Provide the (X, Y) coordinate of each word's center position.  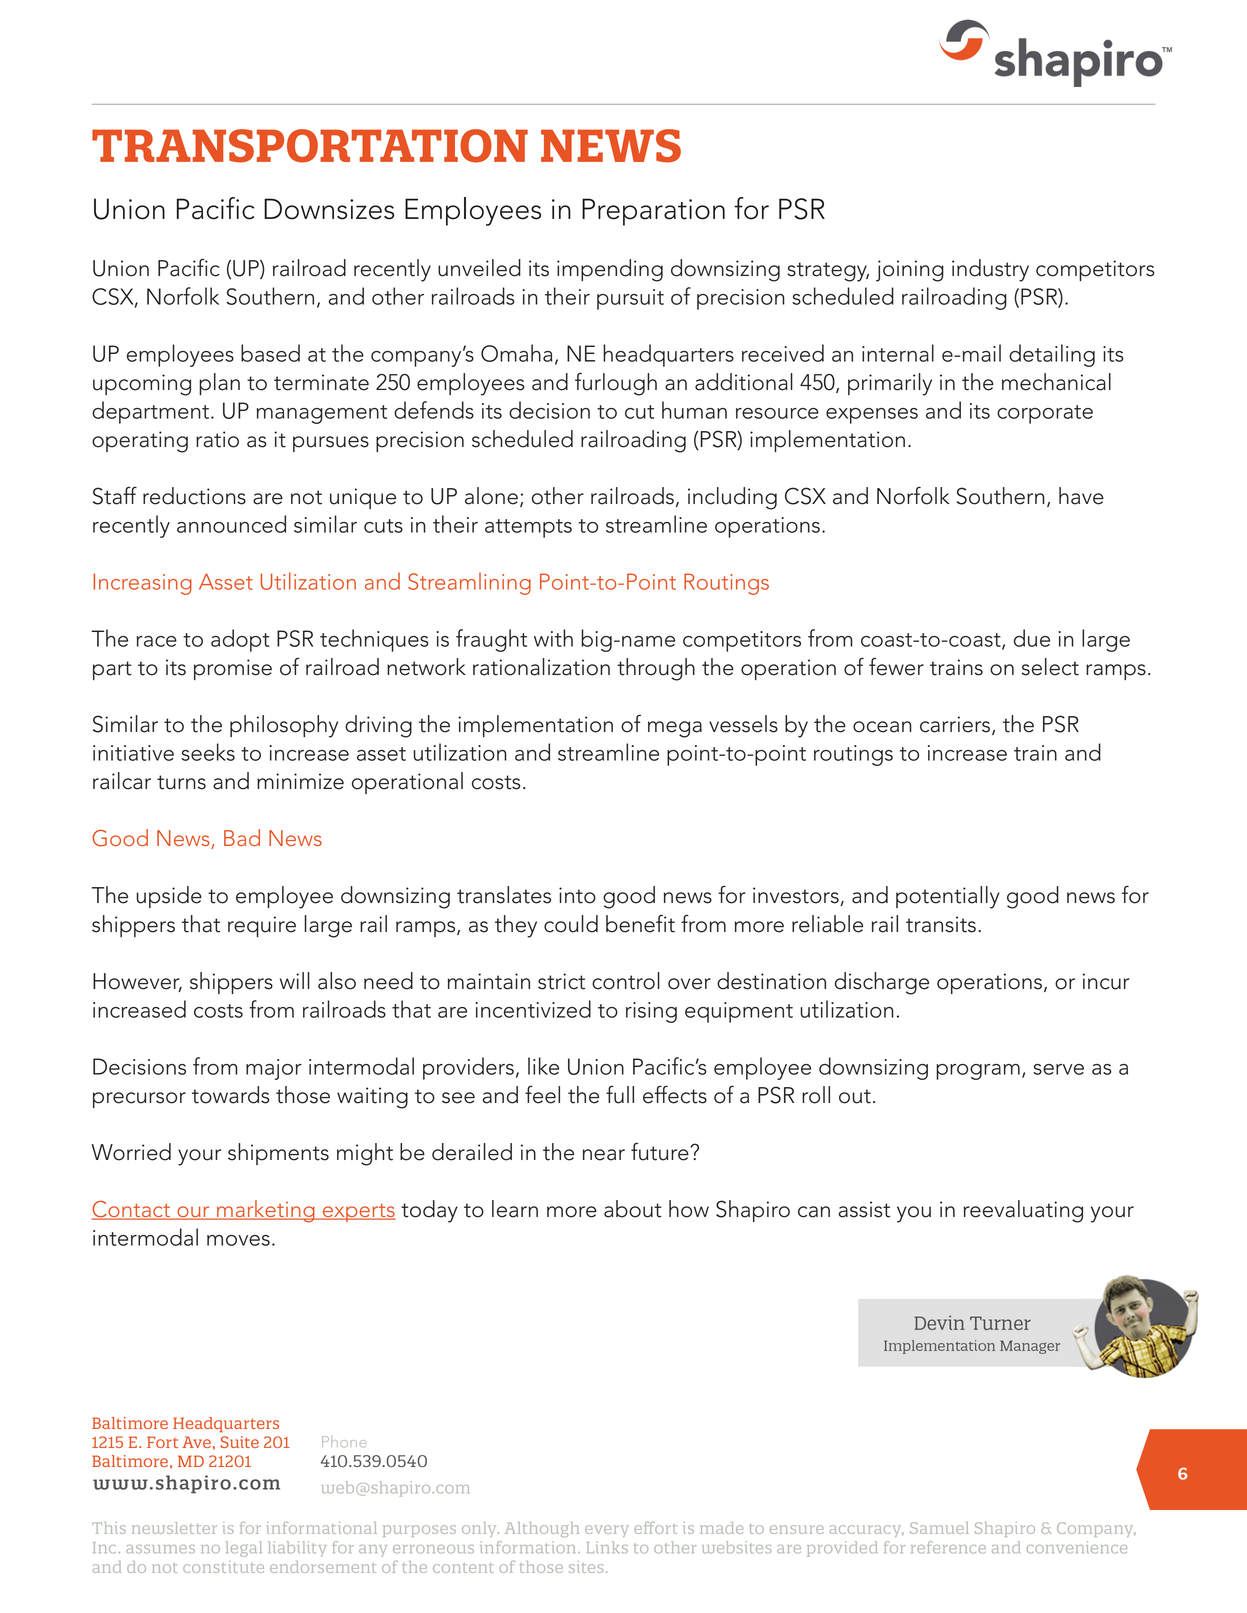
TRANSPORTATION (310, 146)
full (620, 1094)
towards (231, 1095)
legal (244, 1549)
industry (990, 270)
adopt (240, 640)
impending (610, 270)
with (553, 638)
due (1032, 638)
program (978, 1072)
